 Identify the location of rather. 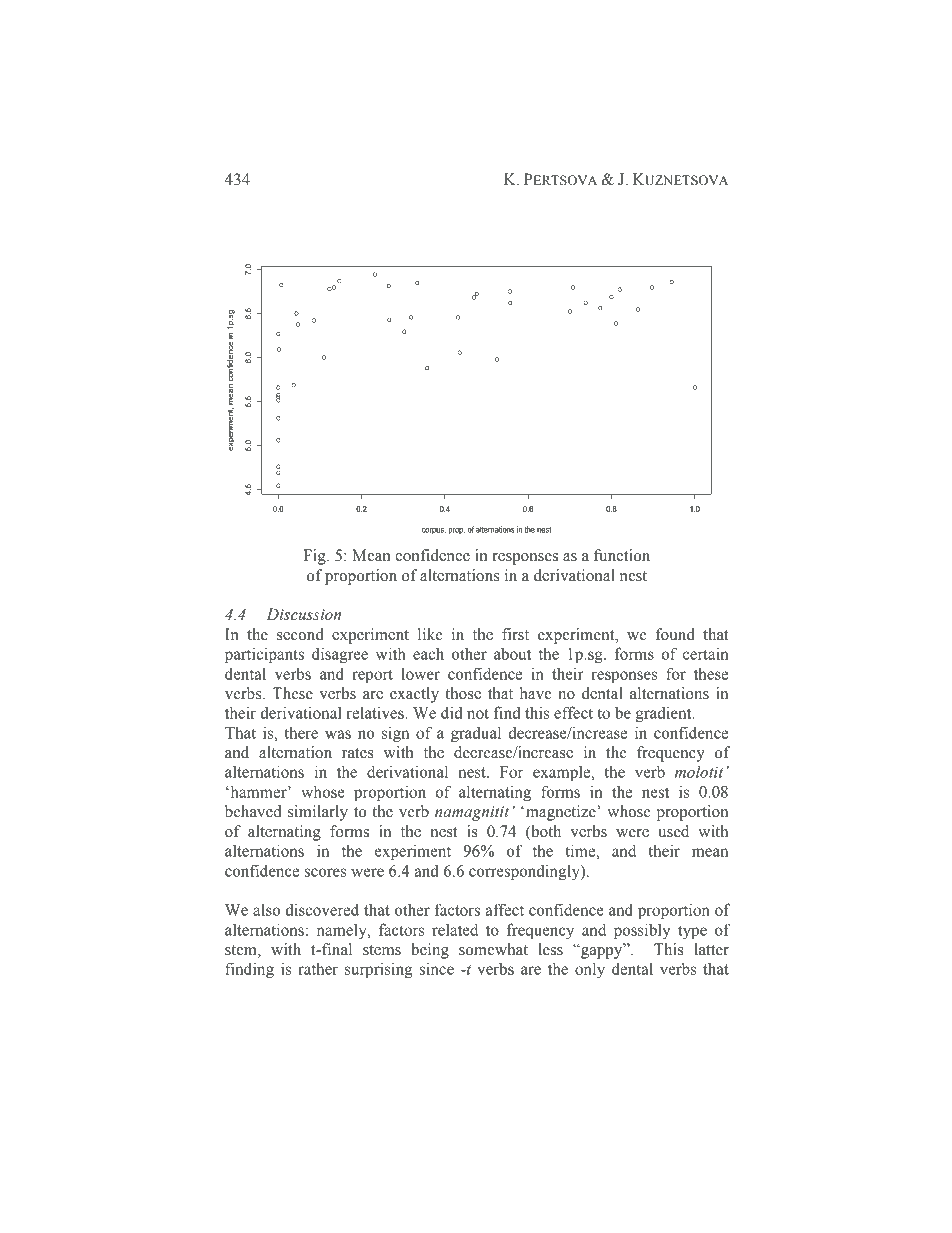
(318, 968).
